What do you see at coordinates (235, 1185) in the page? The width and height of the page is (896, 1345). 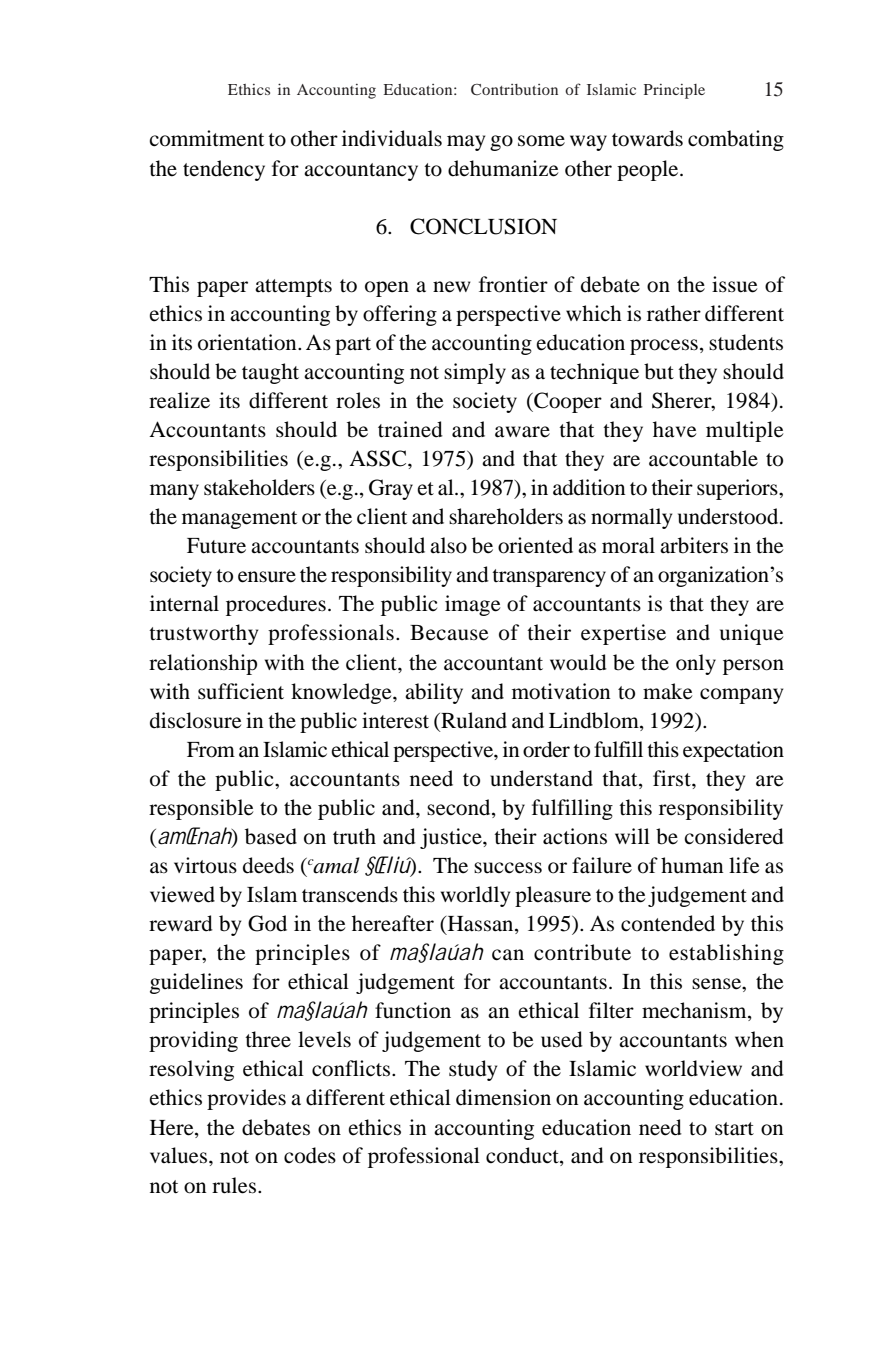 I see `rules` at bounding box center [235, 1185].
